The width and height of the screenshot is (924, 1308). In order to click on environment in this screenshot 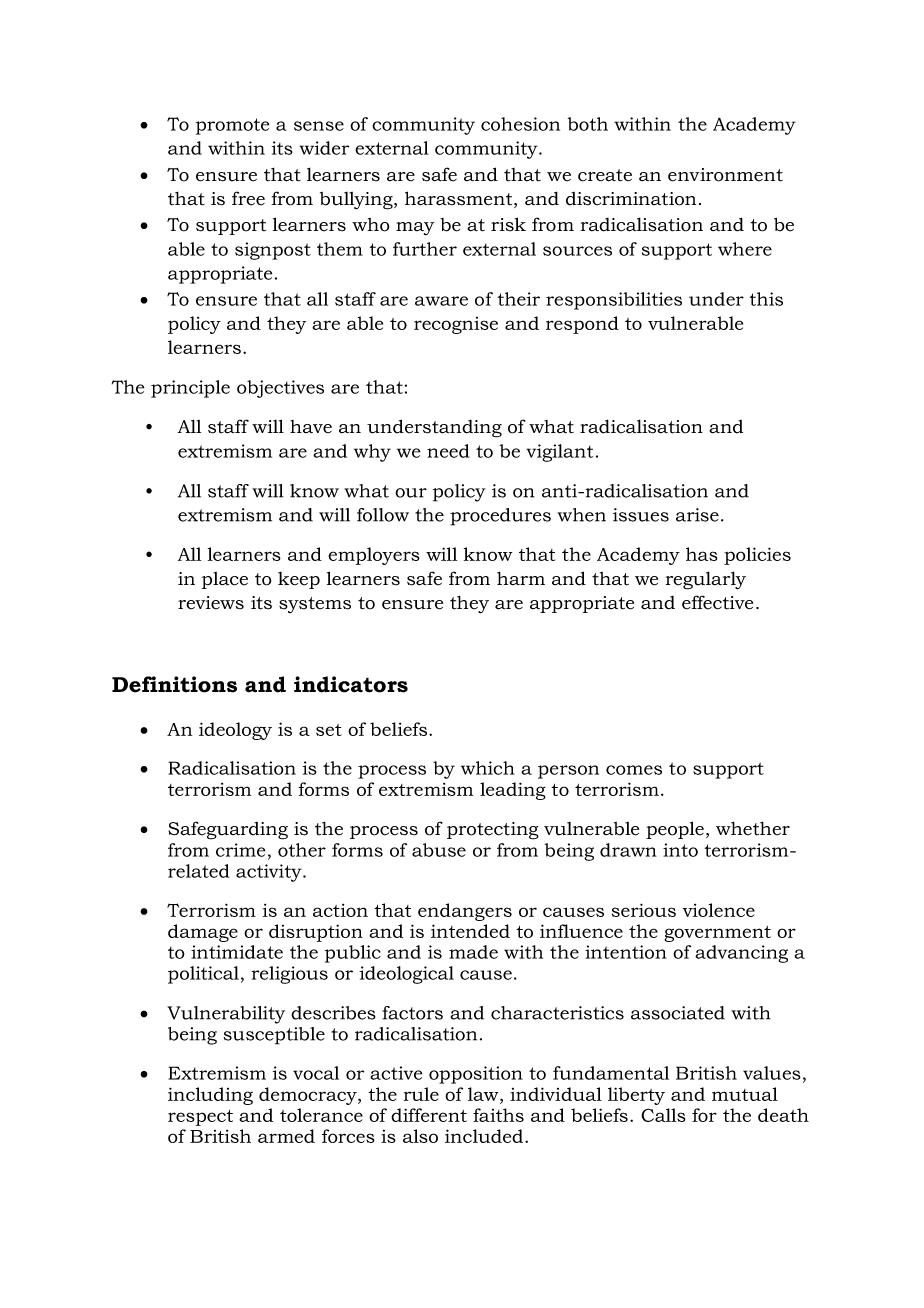, I will do `click(725, 175)`.
